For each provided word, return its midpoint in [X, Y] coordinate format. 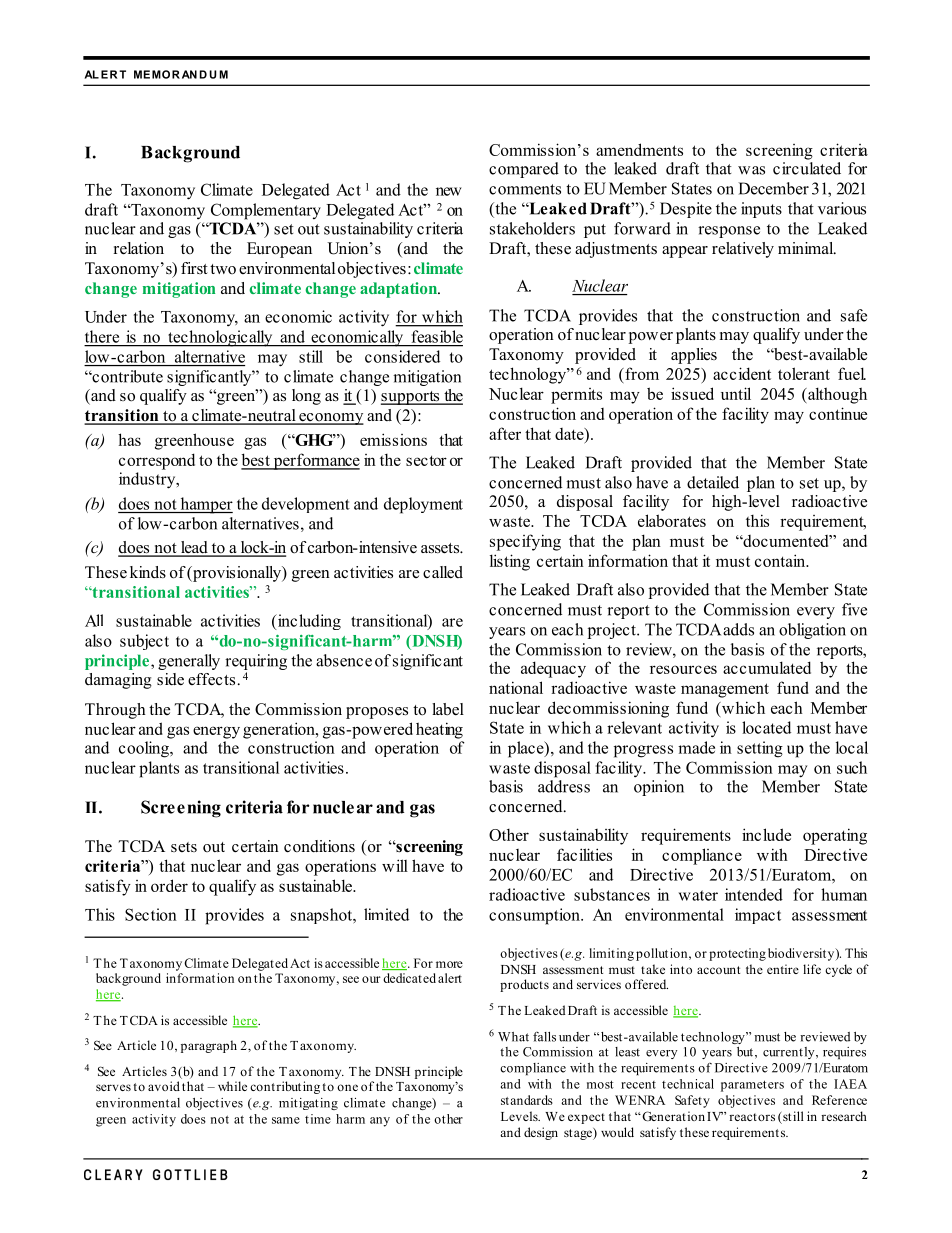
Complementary [266, 211]
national [516, 687]
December [773, 188]
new [449, 191]
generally [189, 662]
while [232, 1086]
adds [738, 629]
